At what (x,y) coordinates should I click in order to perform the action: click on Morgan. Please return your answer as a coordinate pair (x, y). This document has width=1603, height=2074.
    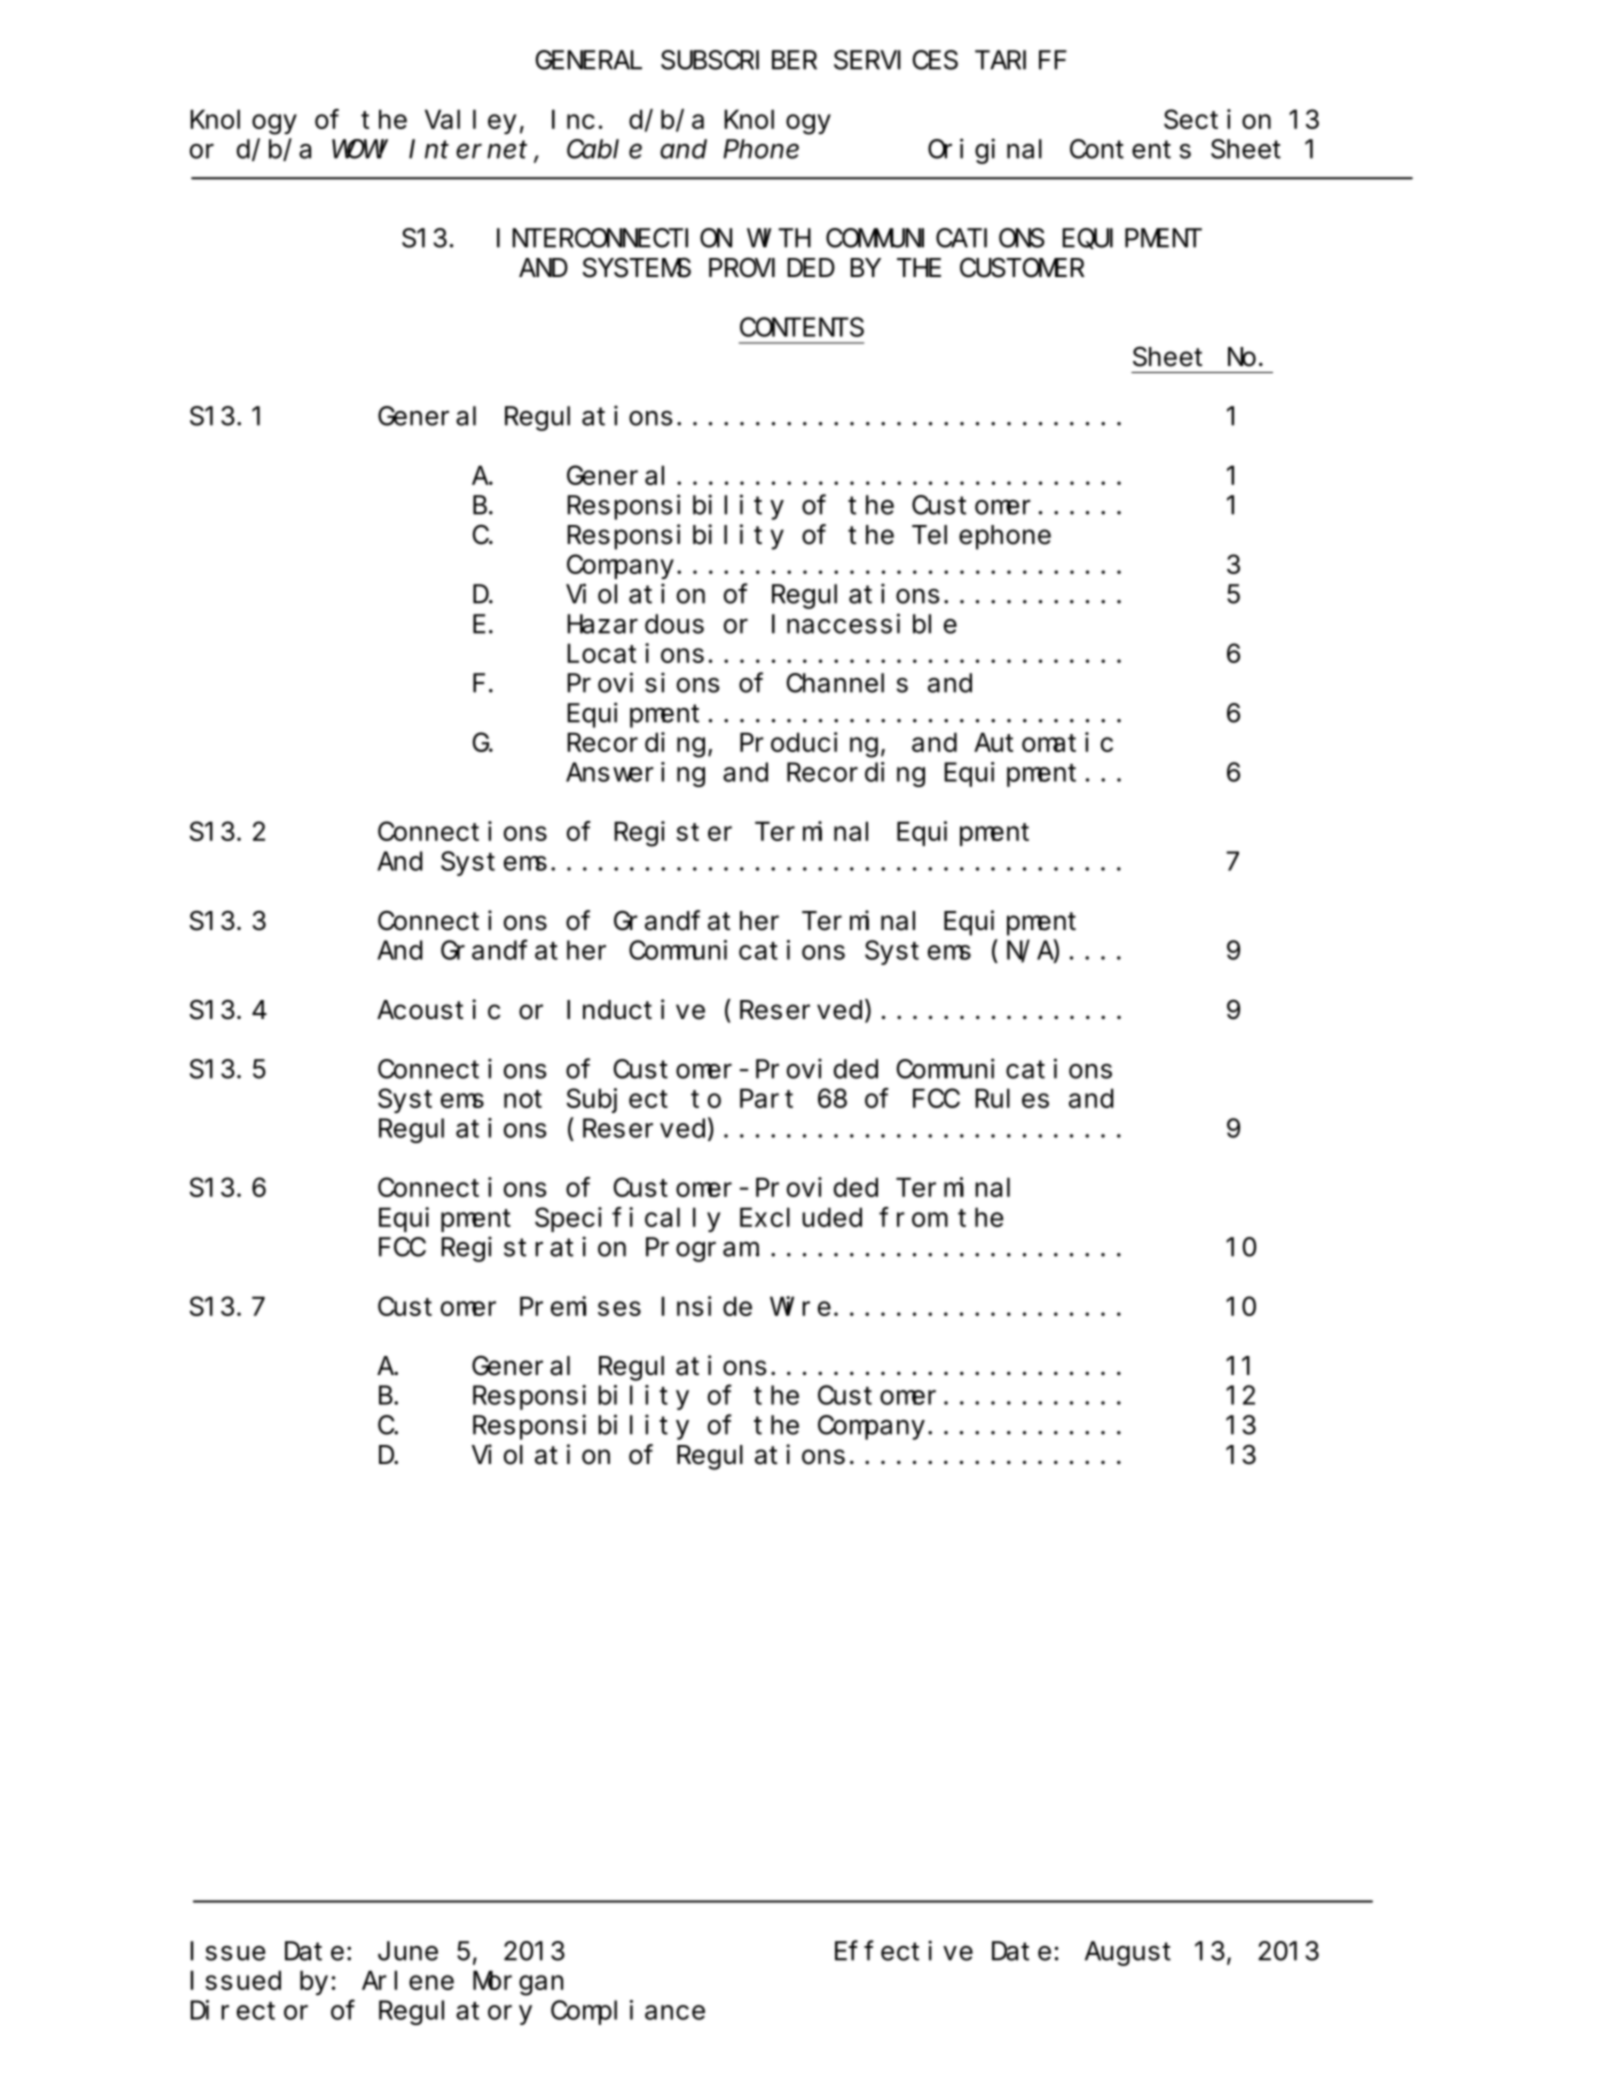
    Looking at the image, I should click on (518, 1984).
